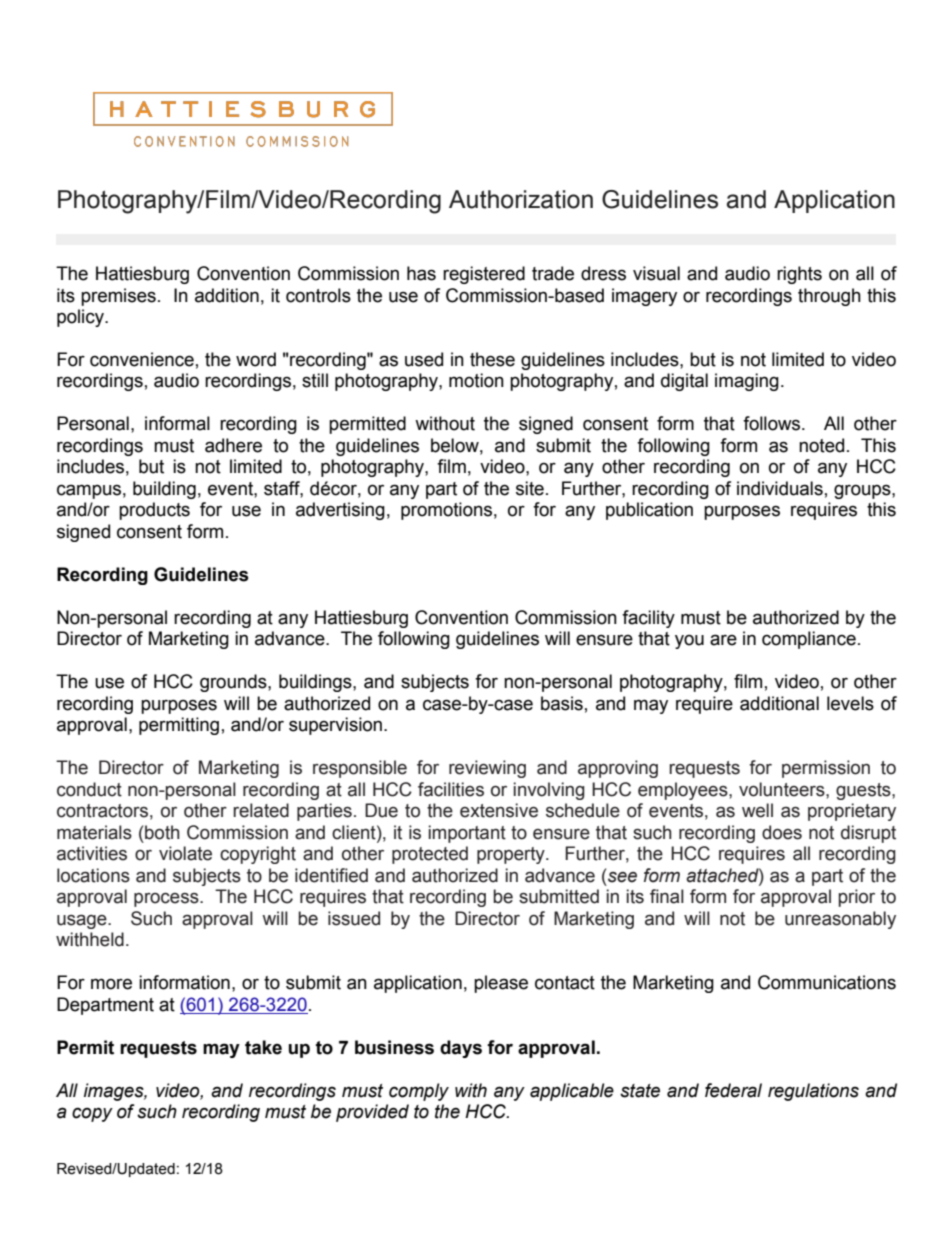 The width and height of the document is (952, 1233). What do you see at coordinates (154, 511) in the document?
I see `products` at bounding box center [154, 511].
